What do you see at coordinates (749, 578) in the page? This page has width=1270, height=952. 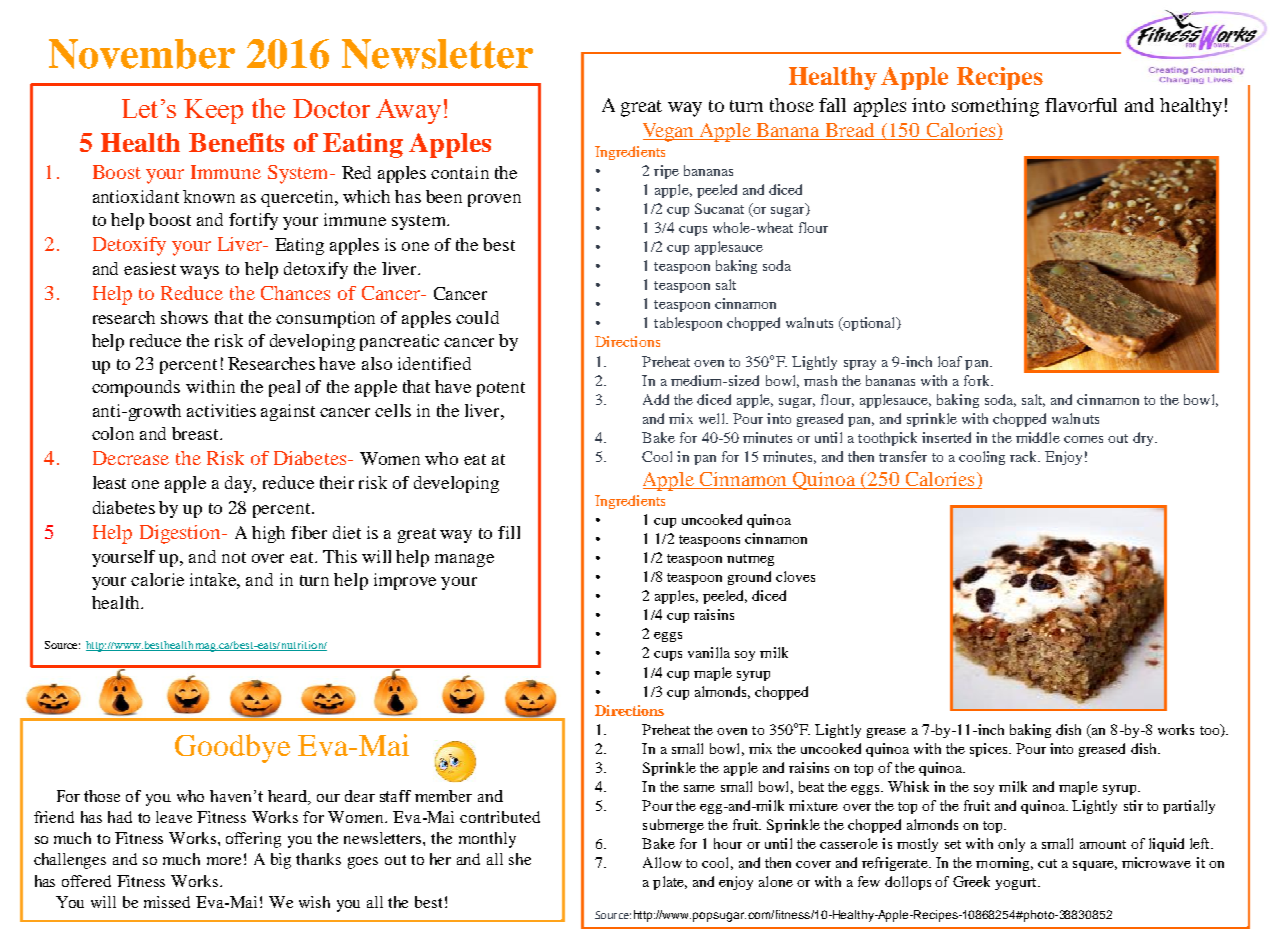 I see `ground` at bounding box center [749, 578].
